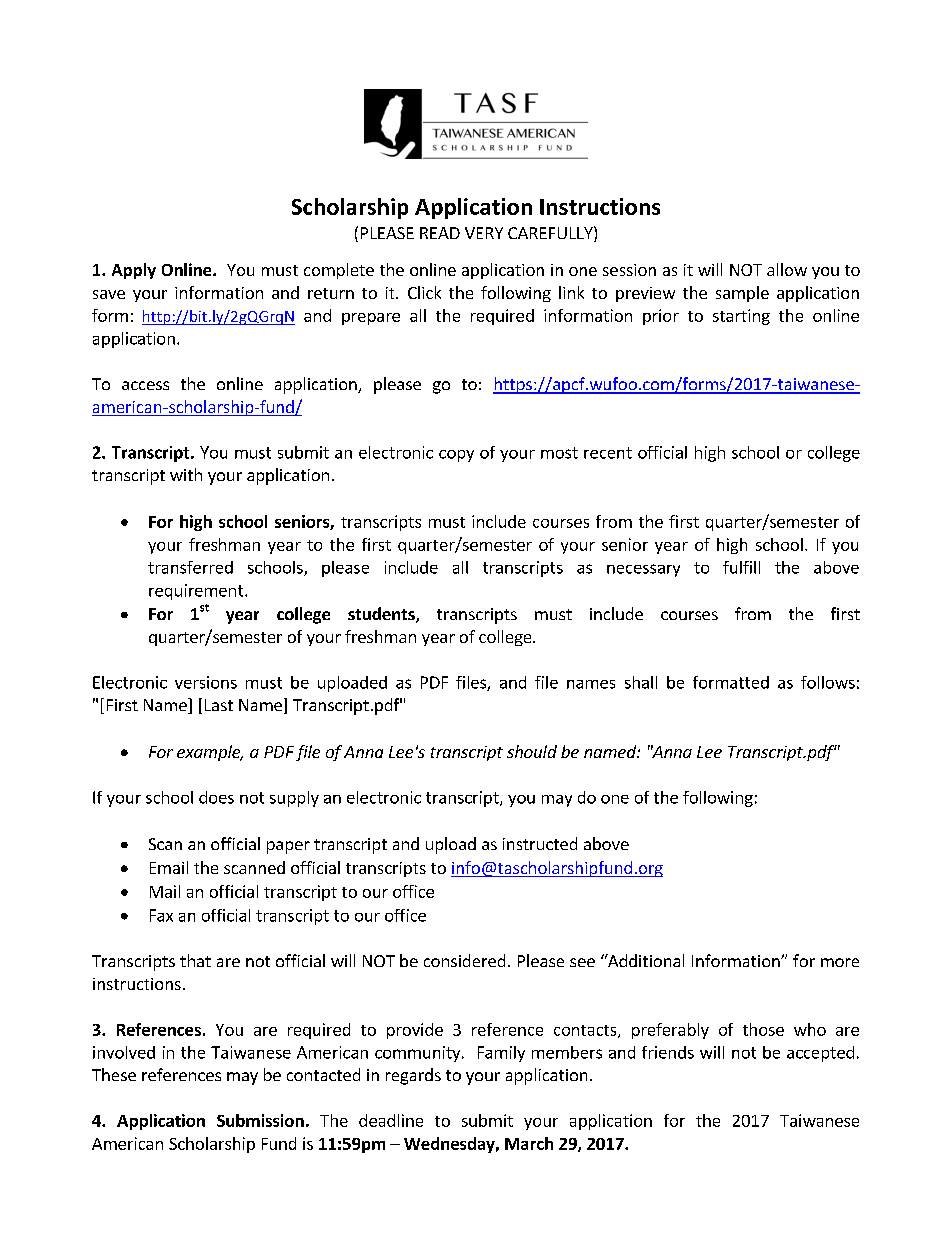  I want to click on should, so click(532, 751).
